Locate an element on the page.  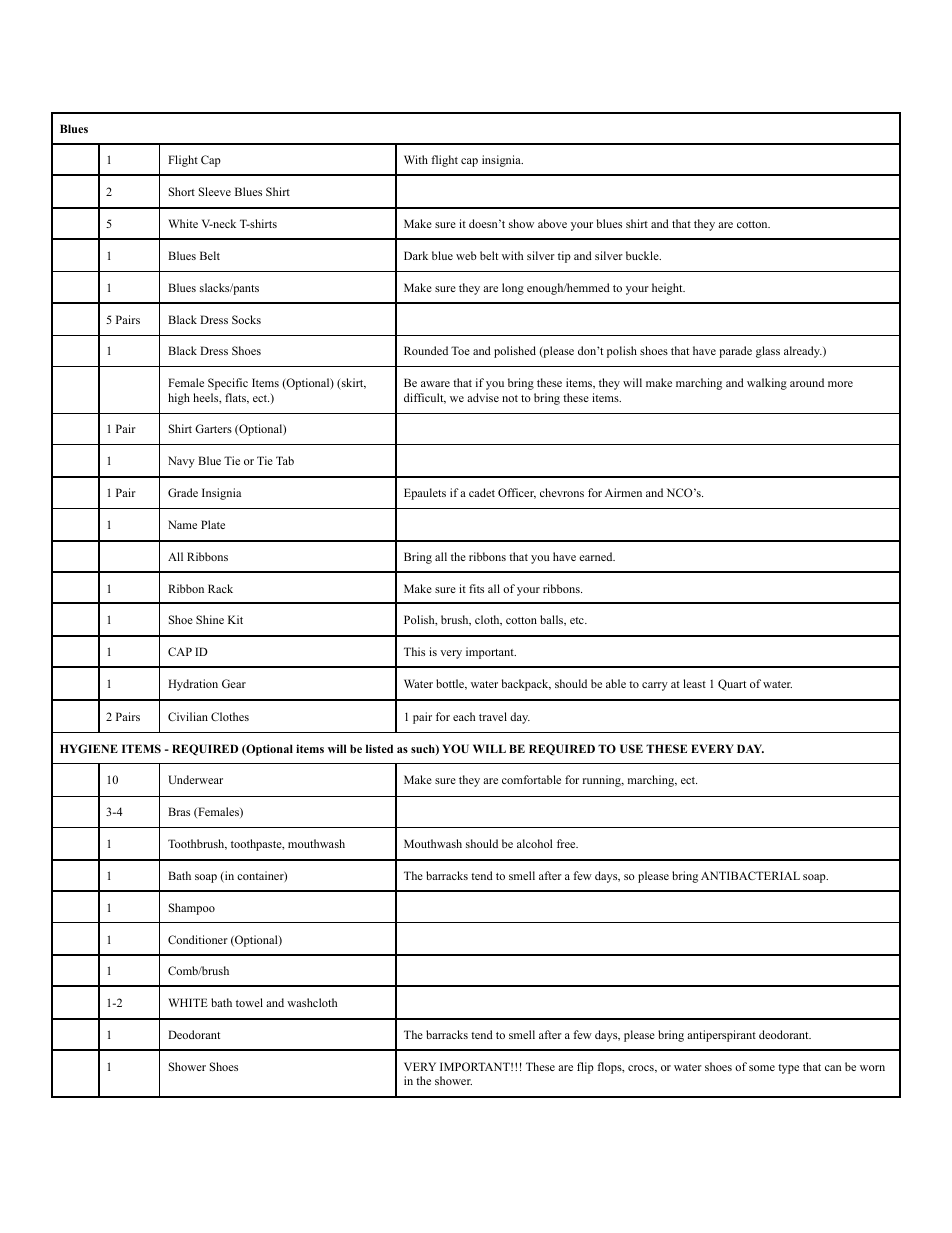
flip is located at coordinates (585, 1068).
